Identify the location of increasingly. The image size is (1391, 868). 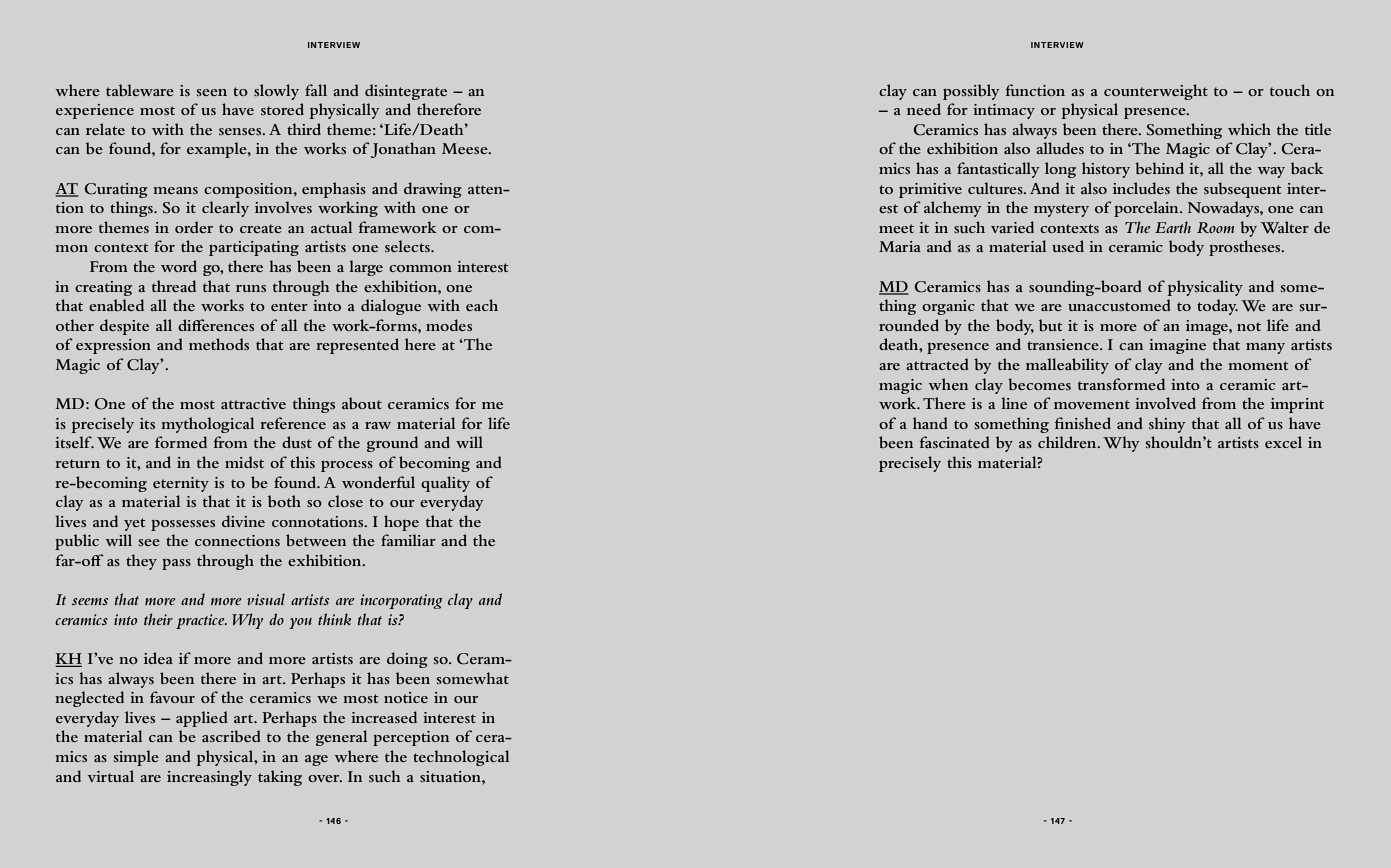
(209, 778).
